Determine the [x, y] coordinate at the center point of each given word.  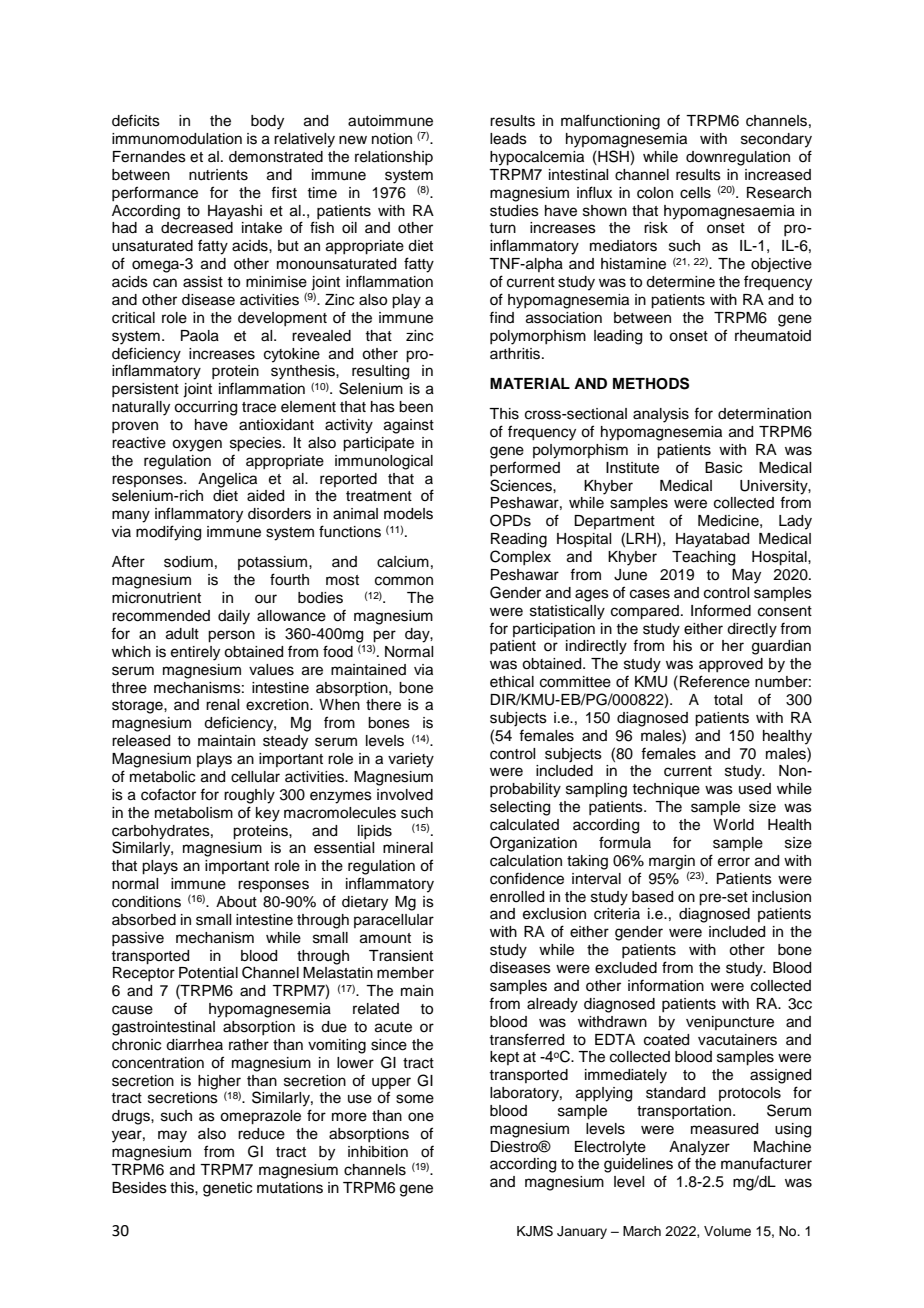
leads [508, 139]
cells [695, 193]
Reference [715, 681]
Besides [139, 1188]
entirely [195, 653]
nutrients [218, 175]
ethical [512, 682]
